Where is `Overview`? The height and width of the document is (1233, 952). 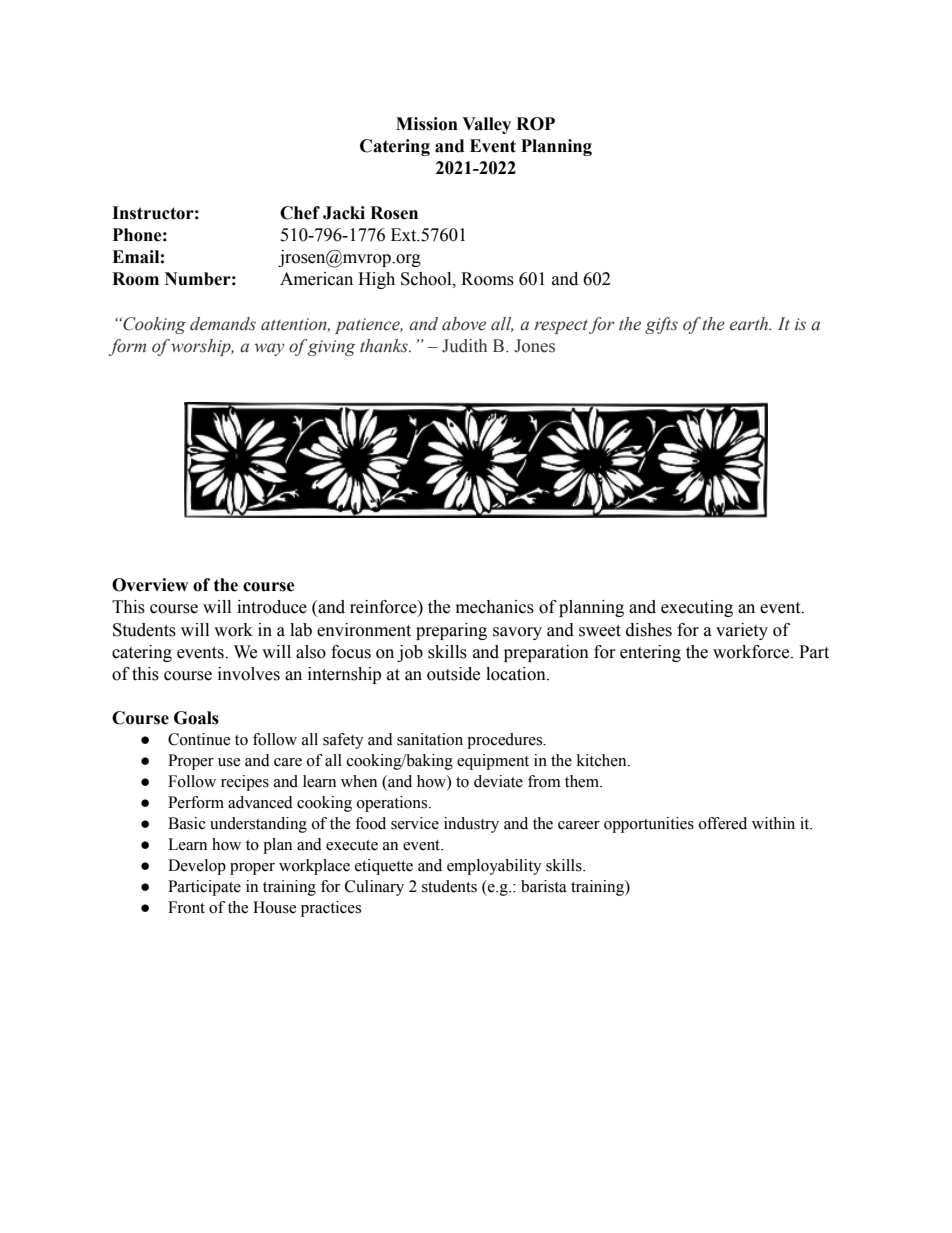
Overview is located at coordinates (150, 585).
